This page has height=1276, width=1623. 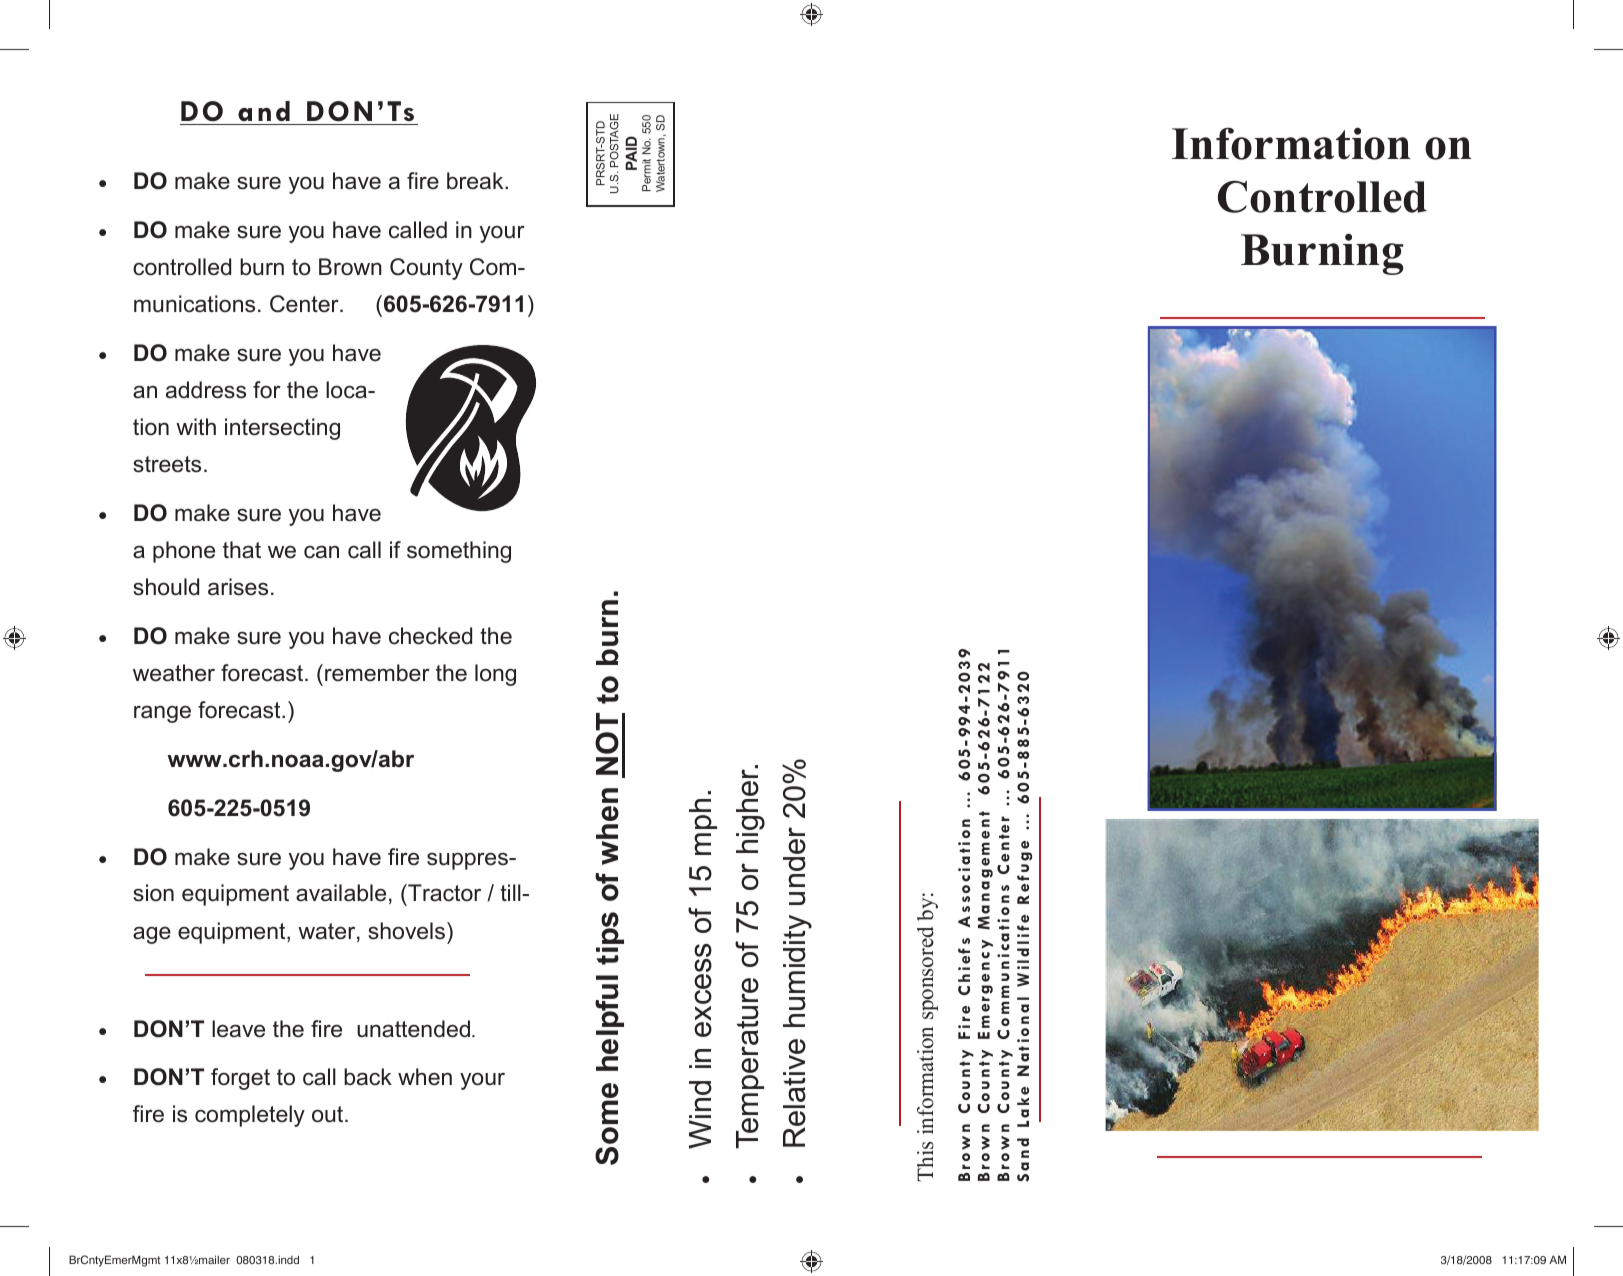 I want to click on address, so click(x=206, y=390).
